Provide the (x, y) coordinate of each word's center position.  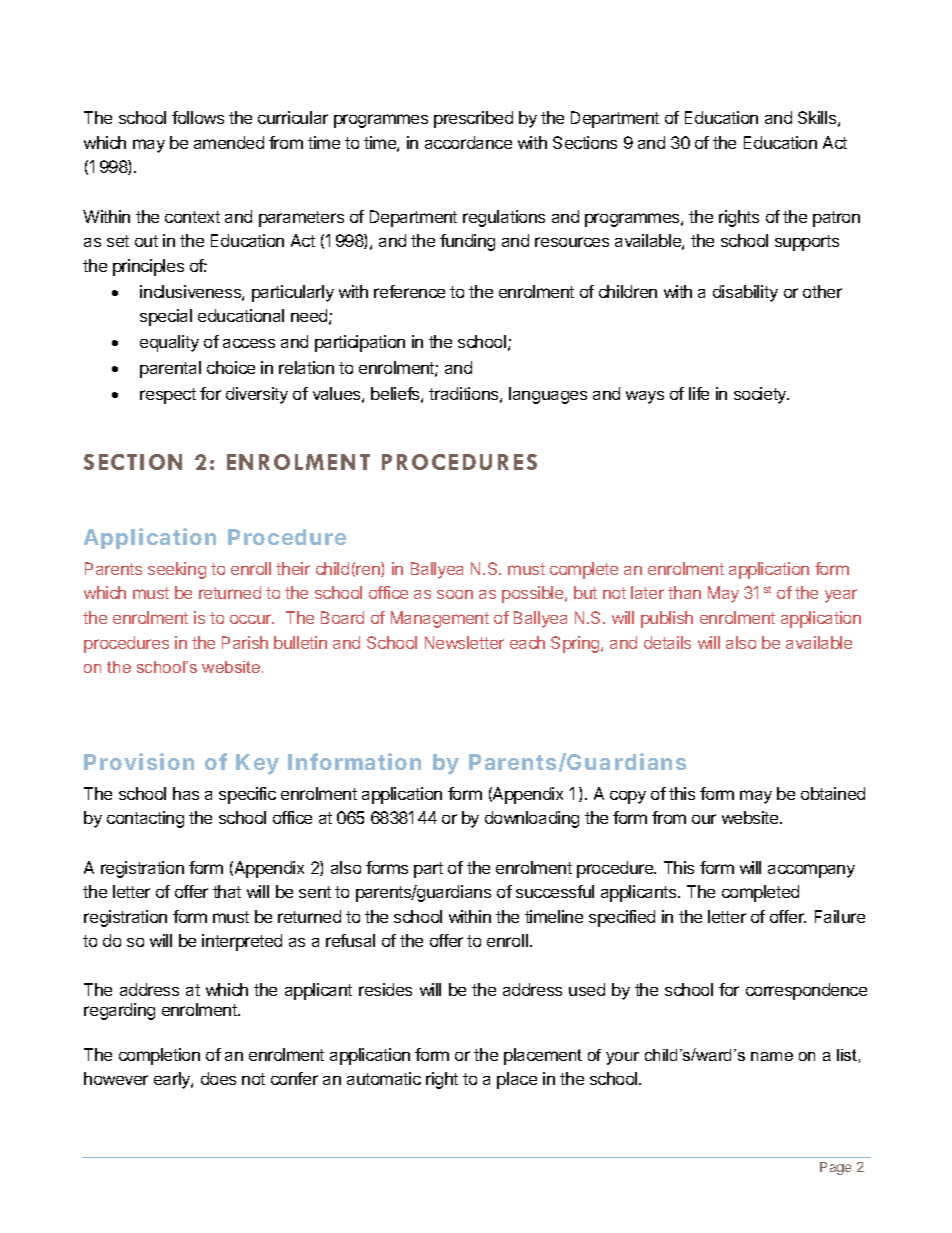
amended (229, 142)
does (218, 1078)
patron (836, 219)
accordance (468, 142)
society (761, 395)
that (227, 891)
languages (548, 395)
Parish (245, 642)
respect (168, 396)
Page (835, 1168)
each (527, 642)
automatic (384, 1078)
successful (555, 891)
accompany (811, 871)
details (667, 642)
